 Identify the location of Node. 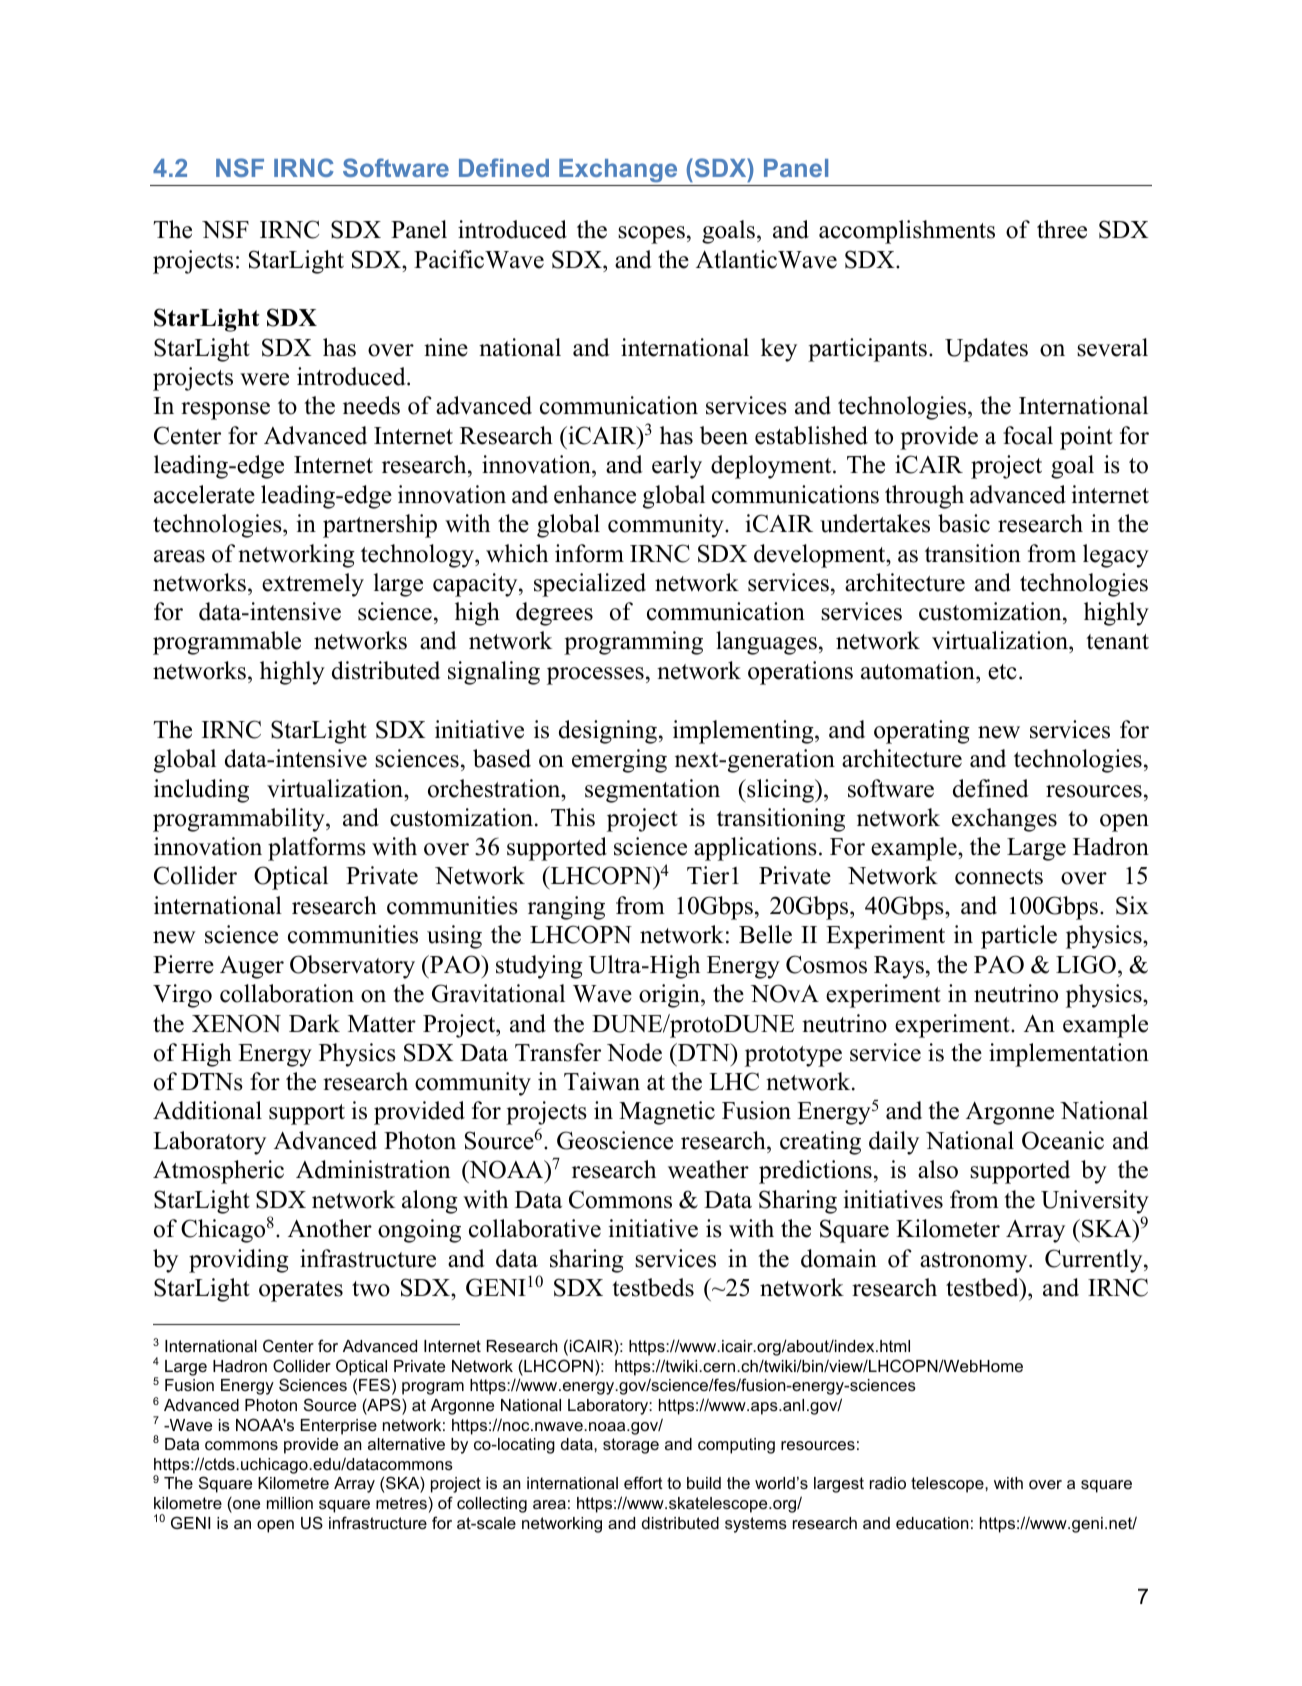
(634, 1052).
